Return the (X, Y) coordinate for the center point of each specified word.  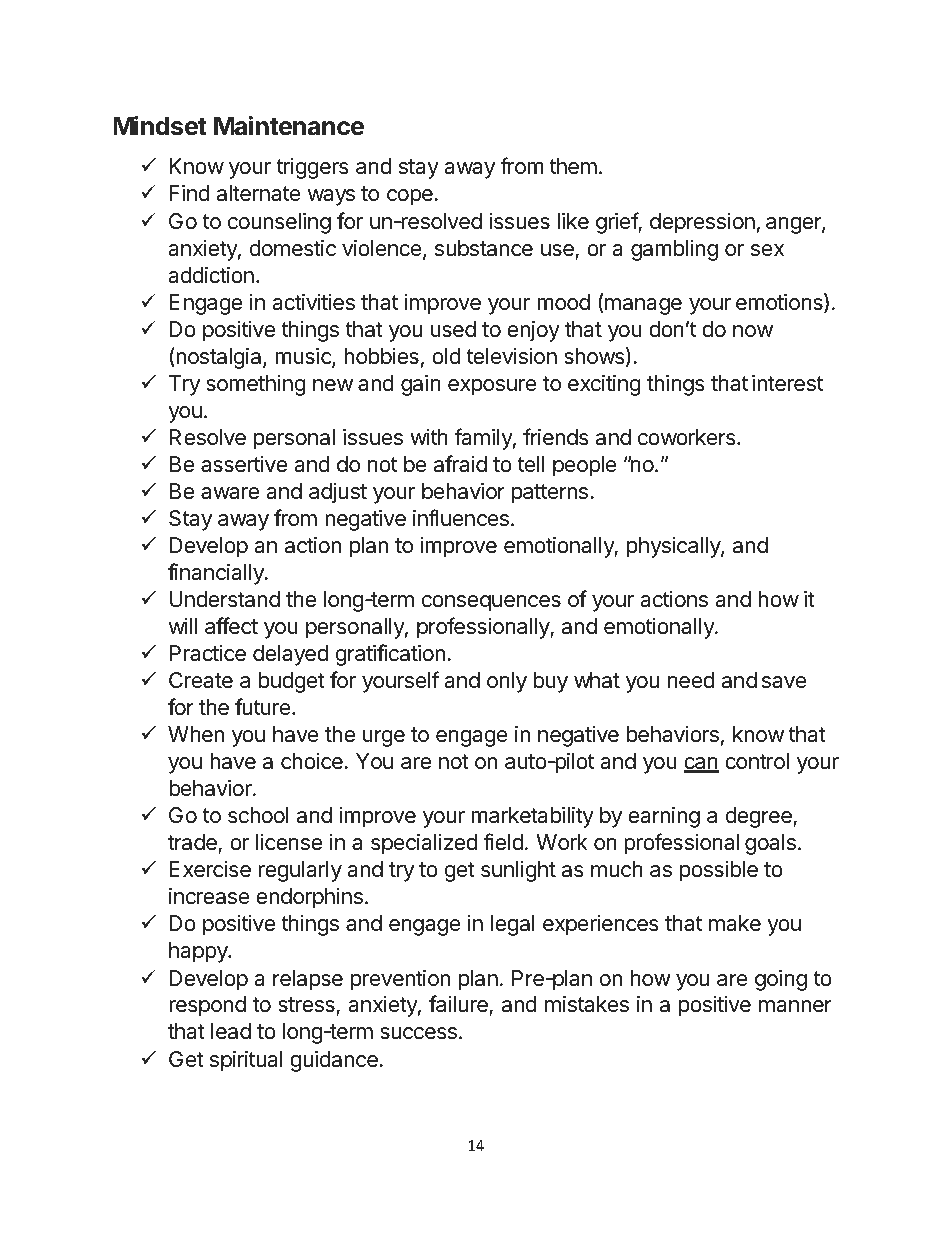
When (196, 734)
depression (702, 223)
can (701, 764)
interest (787, 383)
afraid (460, 464)
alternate (259, 193)
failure (459, 1005)
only (507, 682)
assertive (244, 464)
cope (411, 197)
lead (231, 1031)
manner (795, 1006)
